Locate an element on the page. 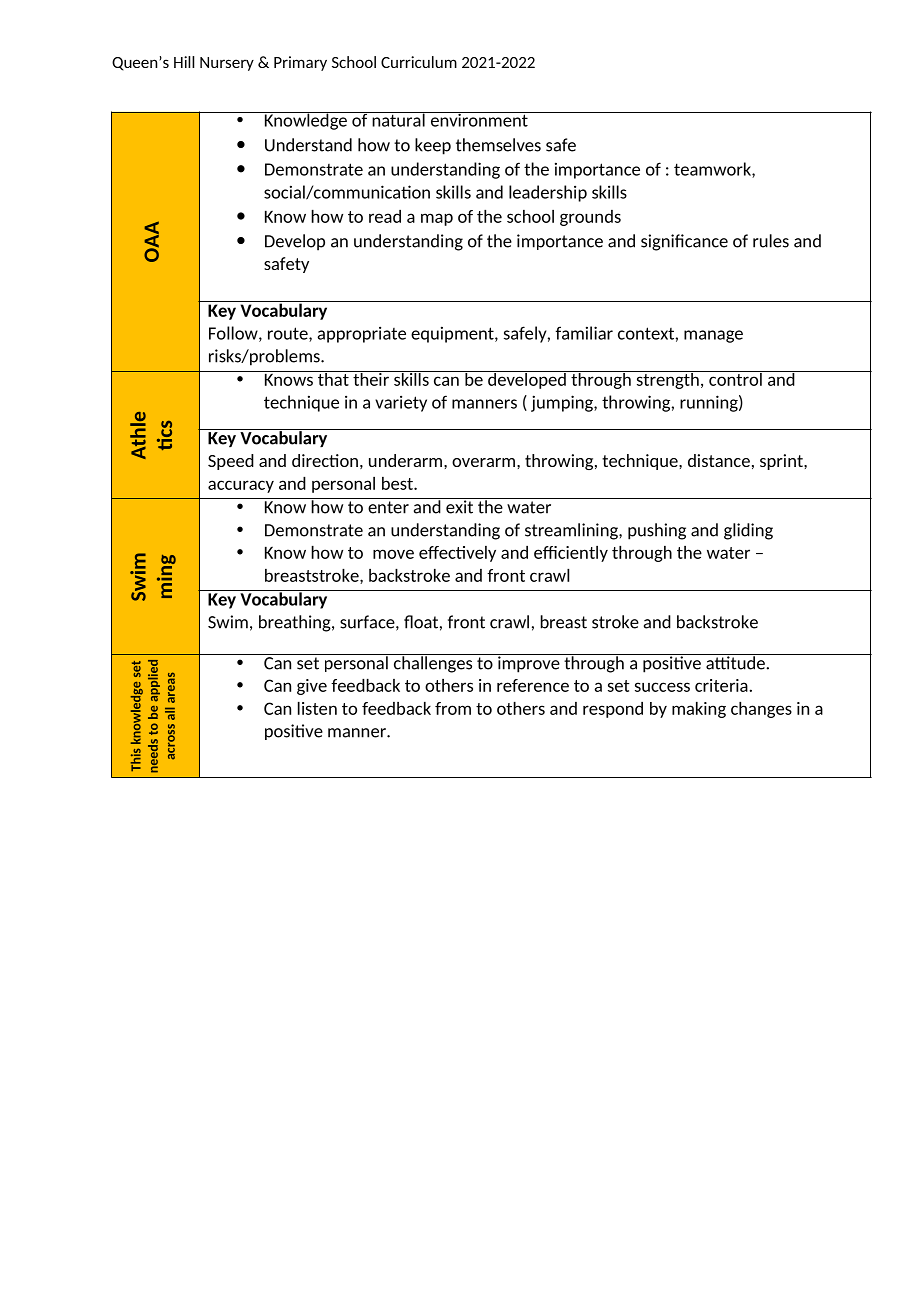  criteria is located at coordinates (721, 685).
